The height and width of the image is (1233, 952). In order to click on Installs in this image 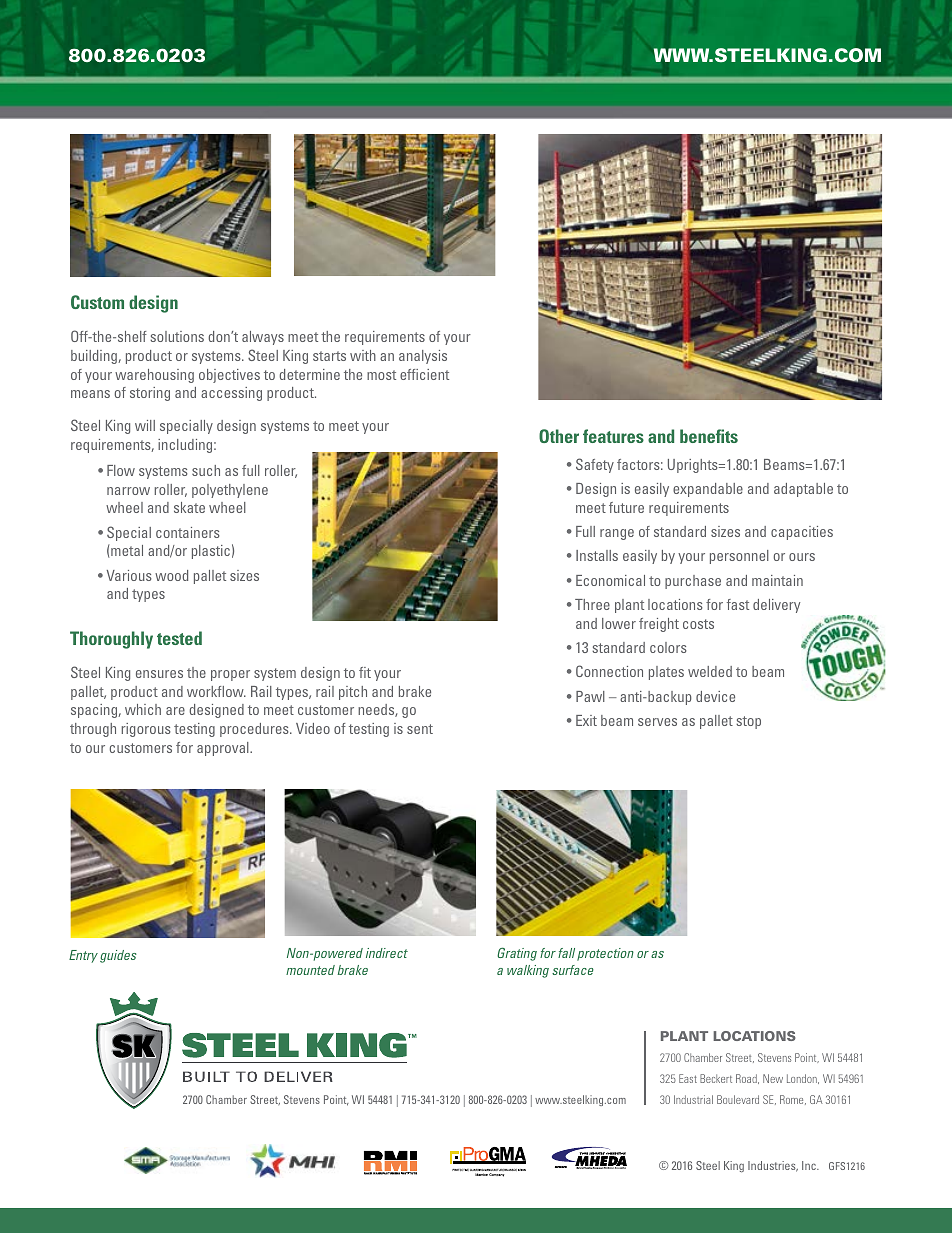, I will do `click(597, 555)`.
